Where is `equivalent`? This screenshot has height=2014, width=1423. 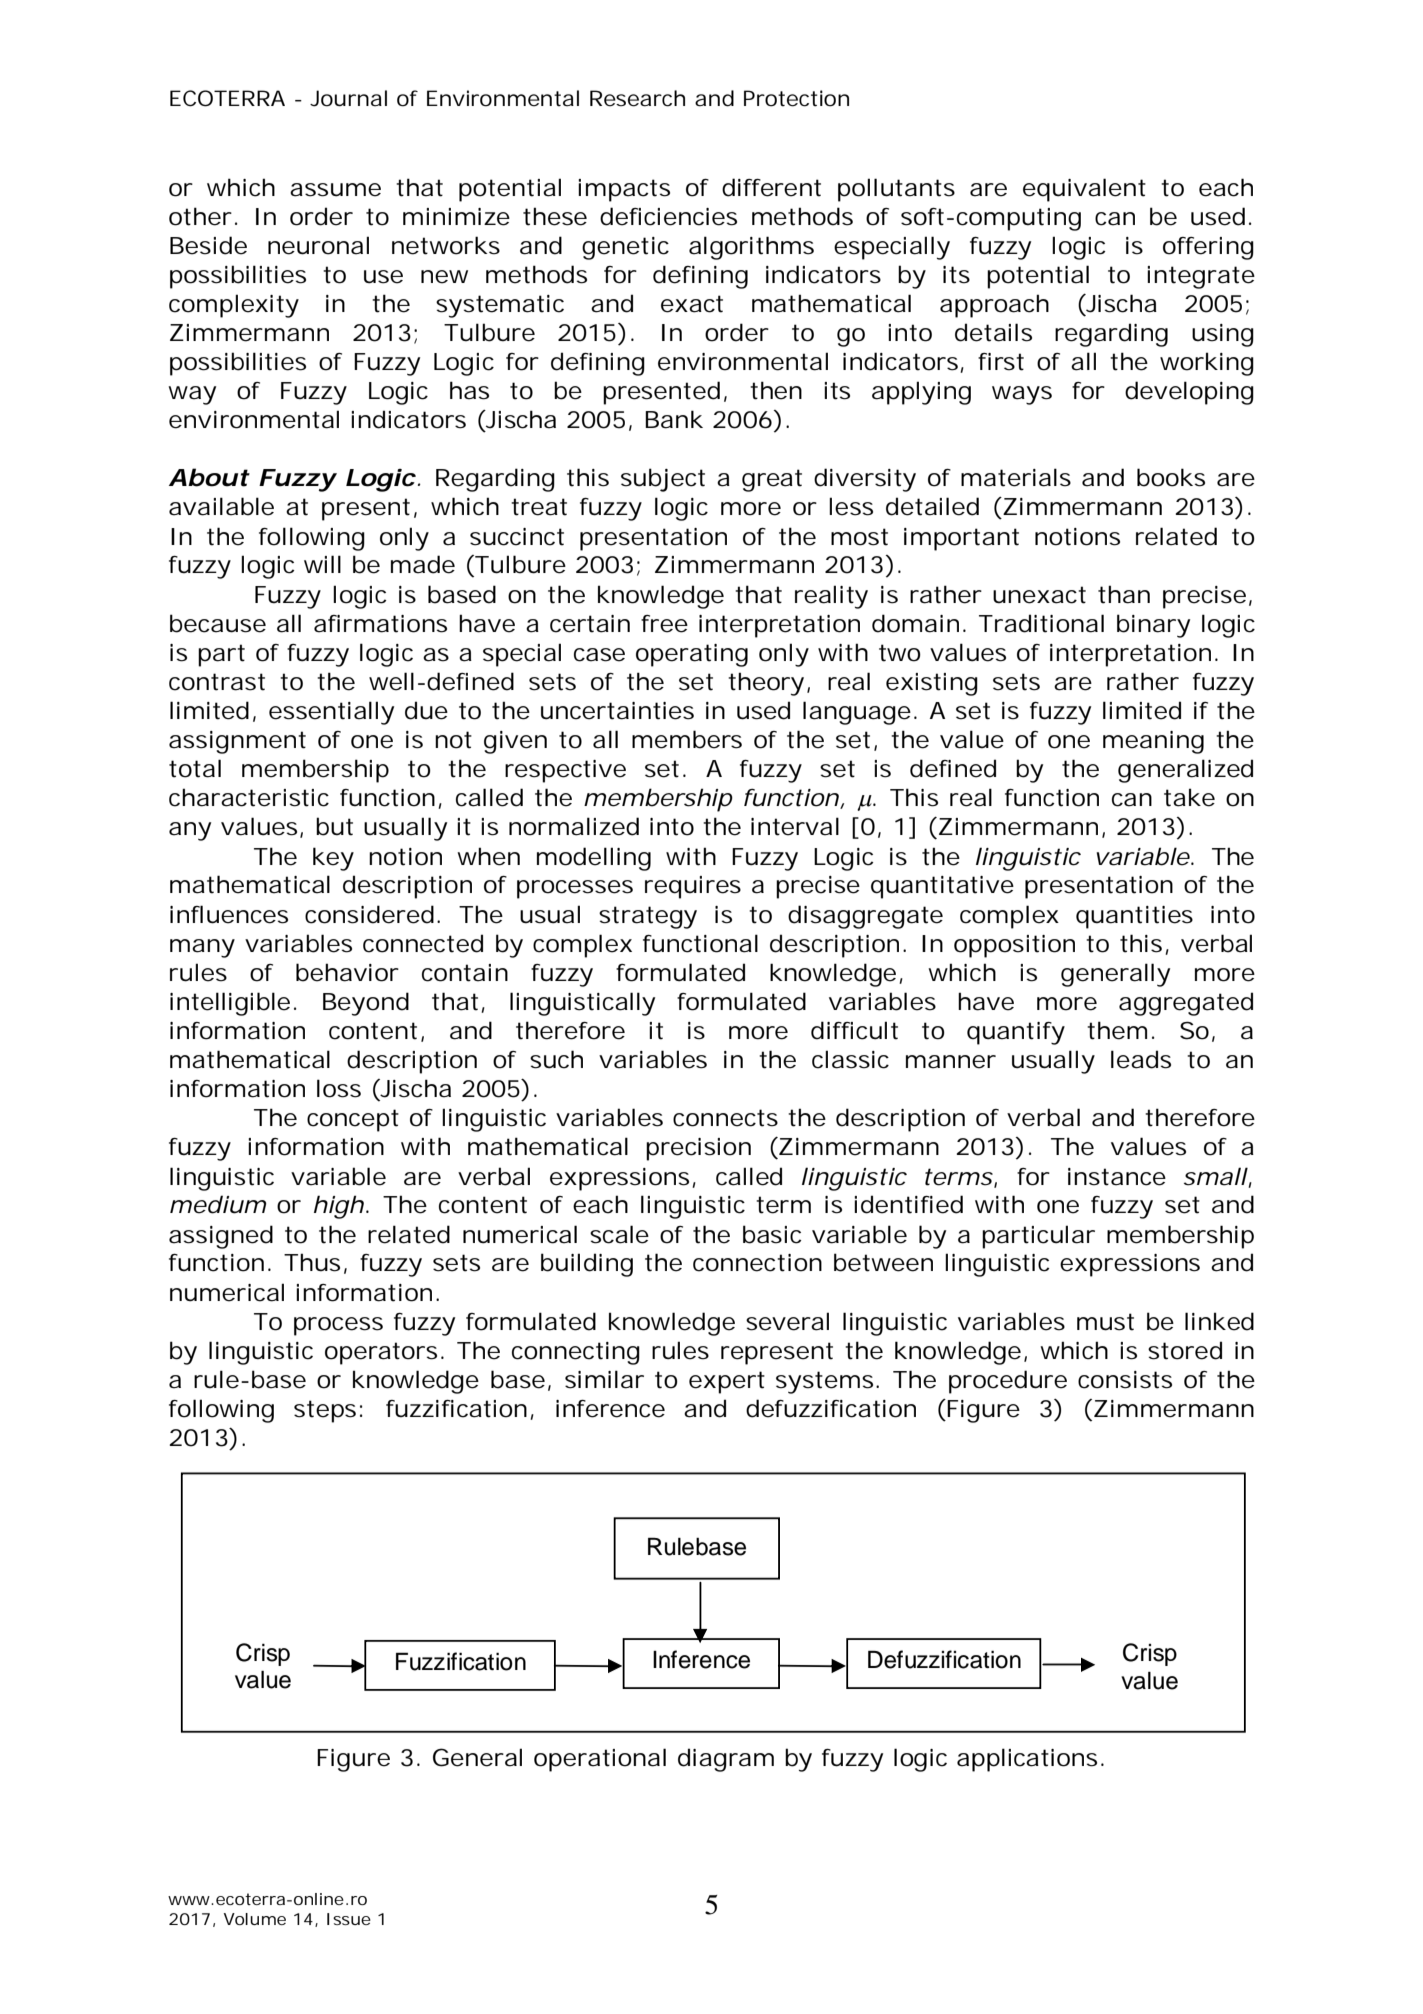
equivalent is located at coordinates (1084, 190).
